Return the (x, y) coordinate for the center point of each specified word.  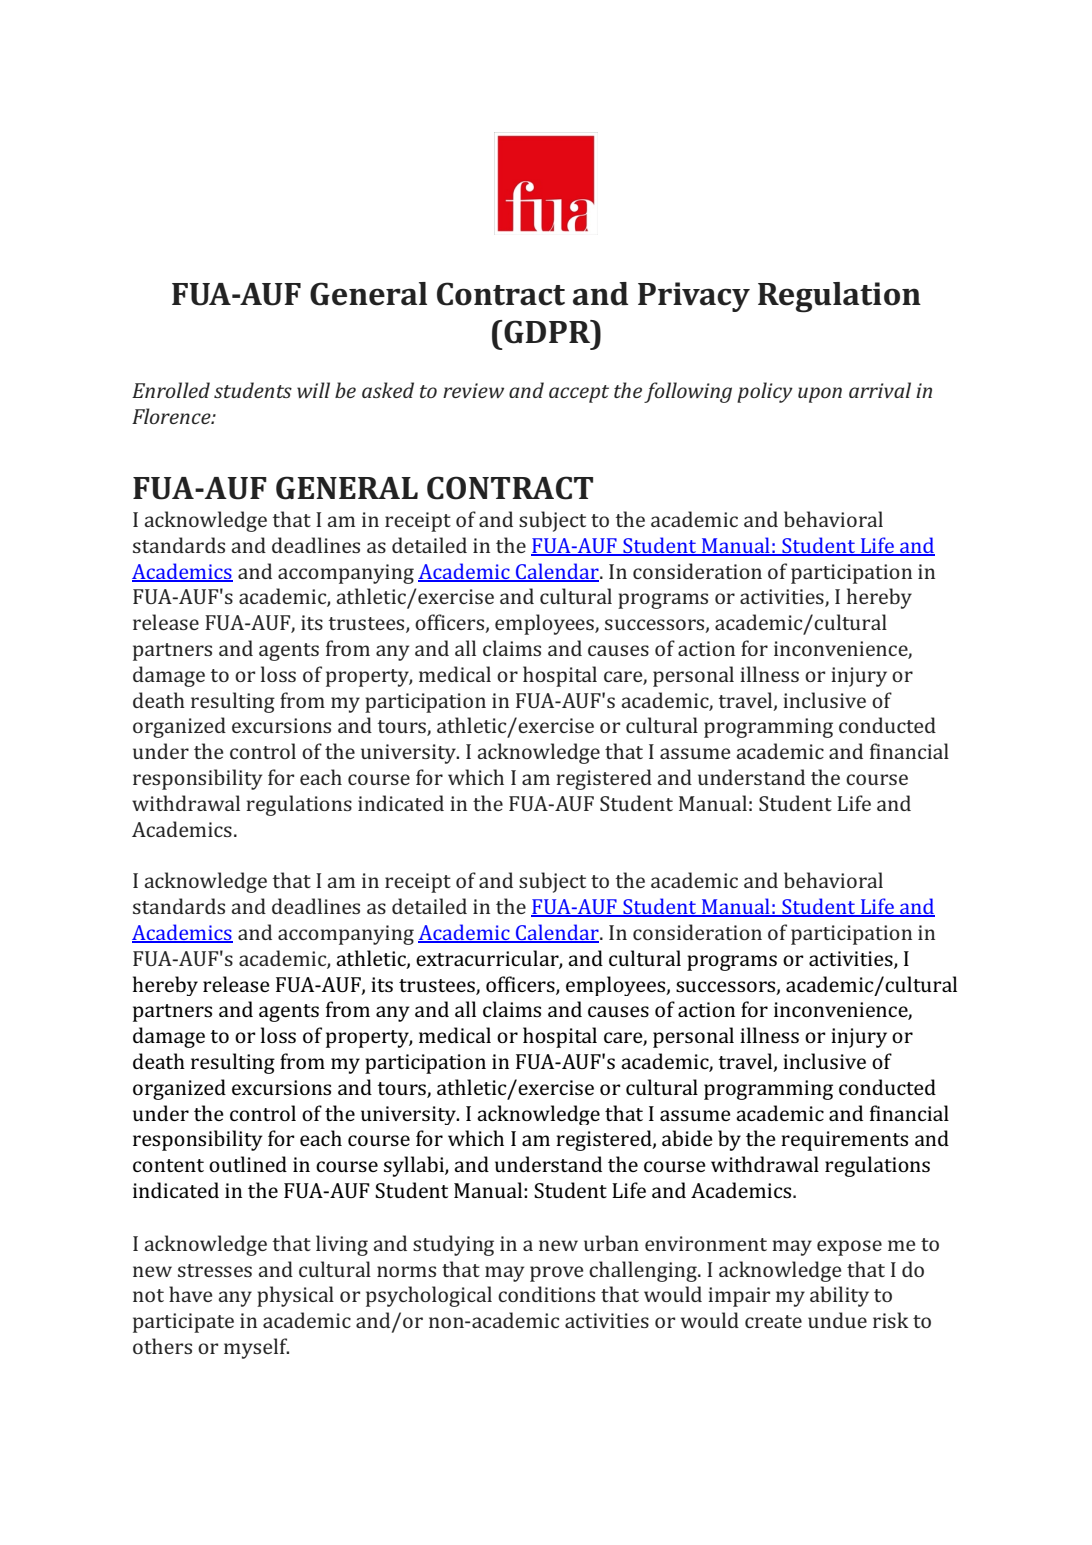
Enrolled (171, 390)
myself (256, 1348)
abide (687, 1138)
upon (820, 395)
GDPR (547, 332)
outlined (248, 1164)
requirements (844, 1141)
